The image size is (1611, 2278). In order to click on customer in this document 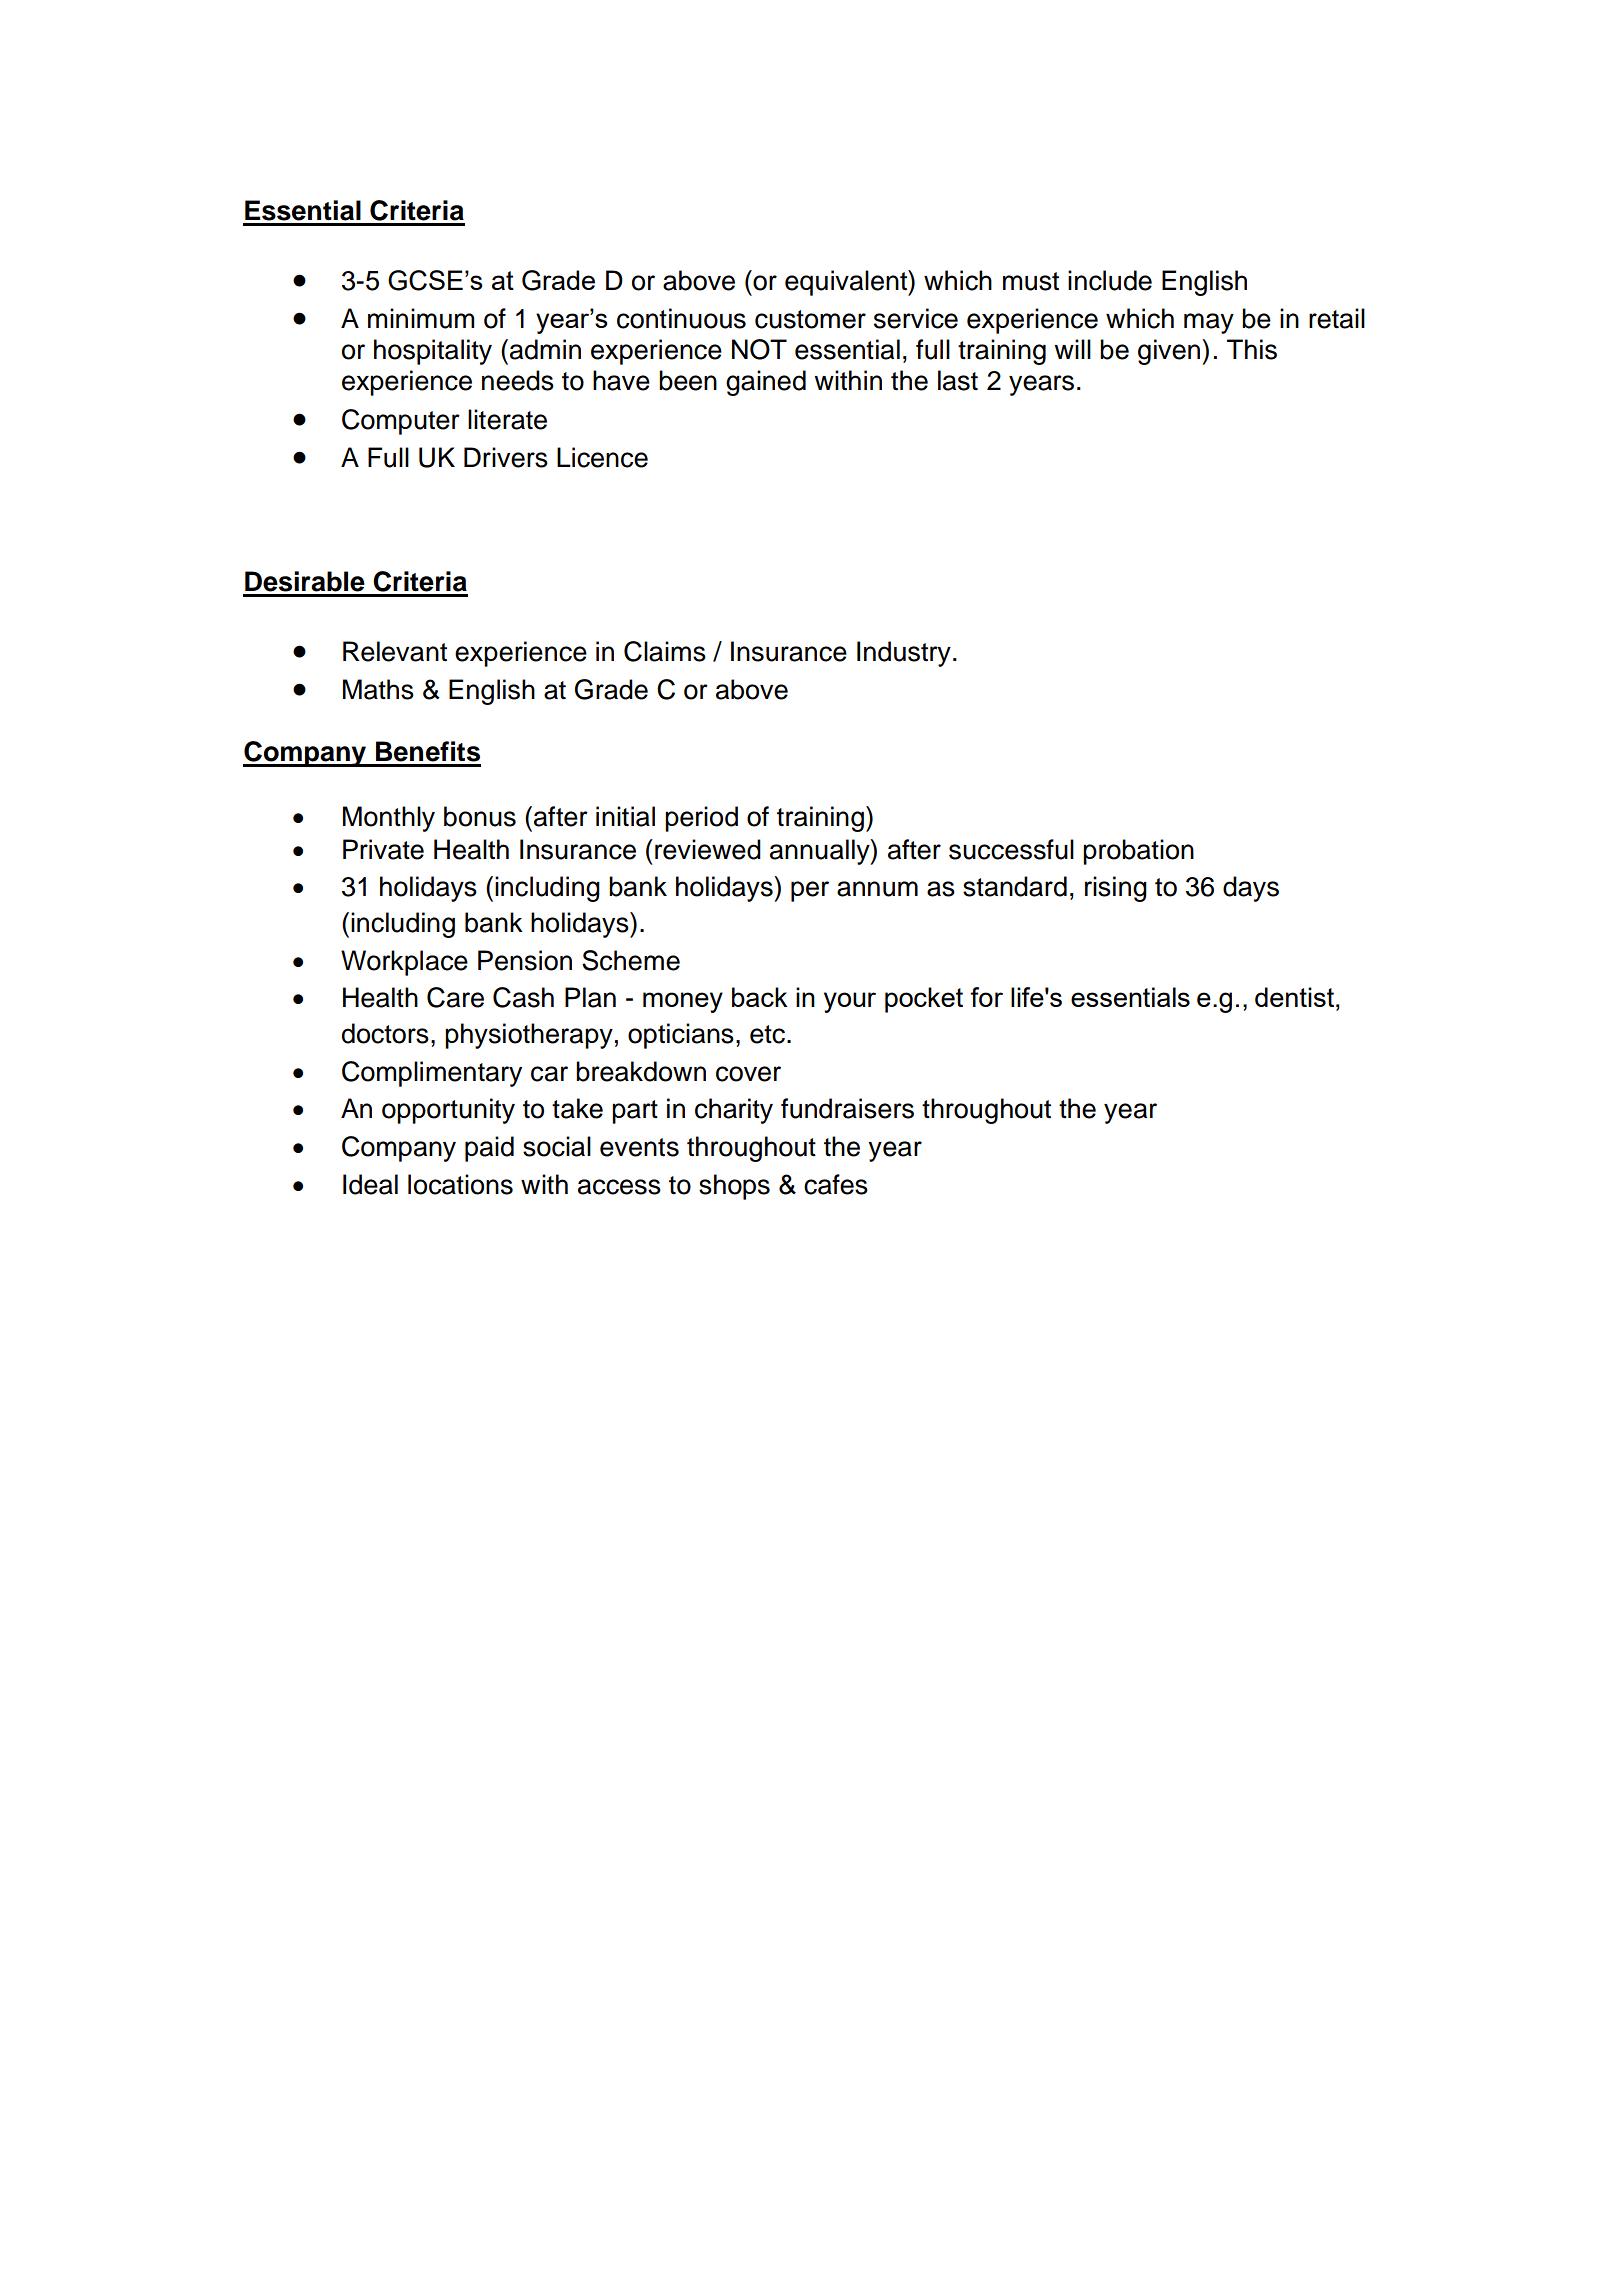, I will do `click(810, 319)`.
